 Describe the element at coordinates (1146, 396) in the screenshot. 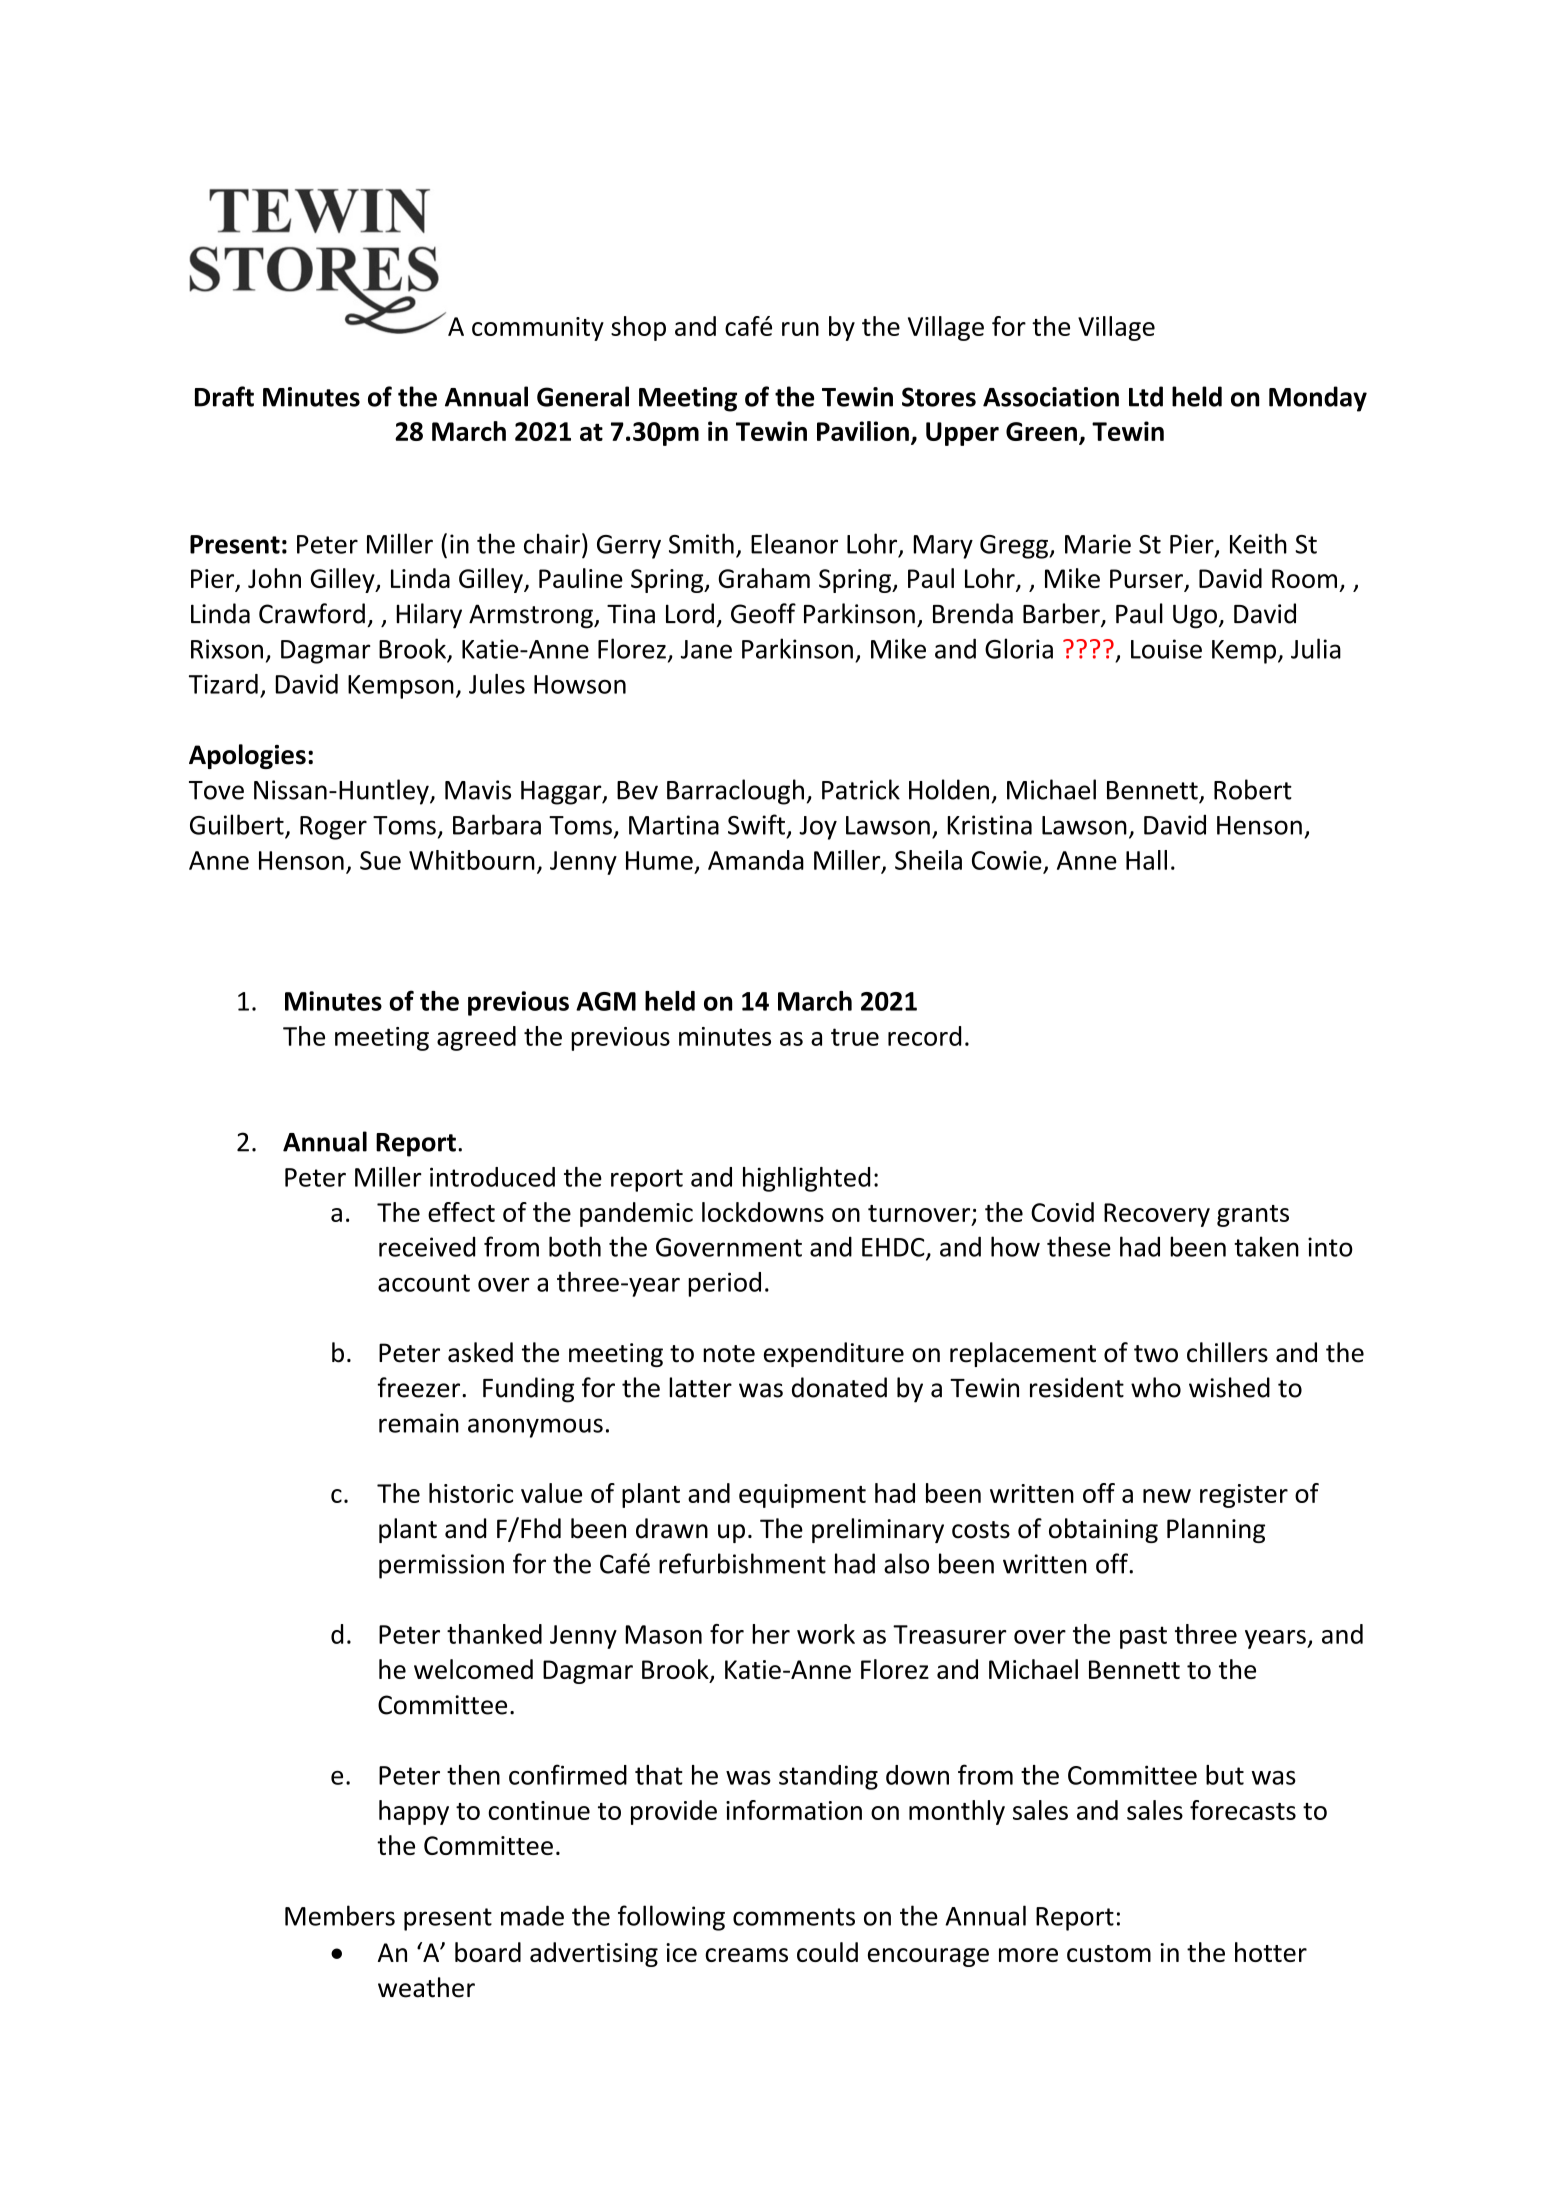

I see `Ltd` at that location.
